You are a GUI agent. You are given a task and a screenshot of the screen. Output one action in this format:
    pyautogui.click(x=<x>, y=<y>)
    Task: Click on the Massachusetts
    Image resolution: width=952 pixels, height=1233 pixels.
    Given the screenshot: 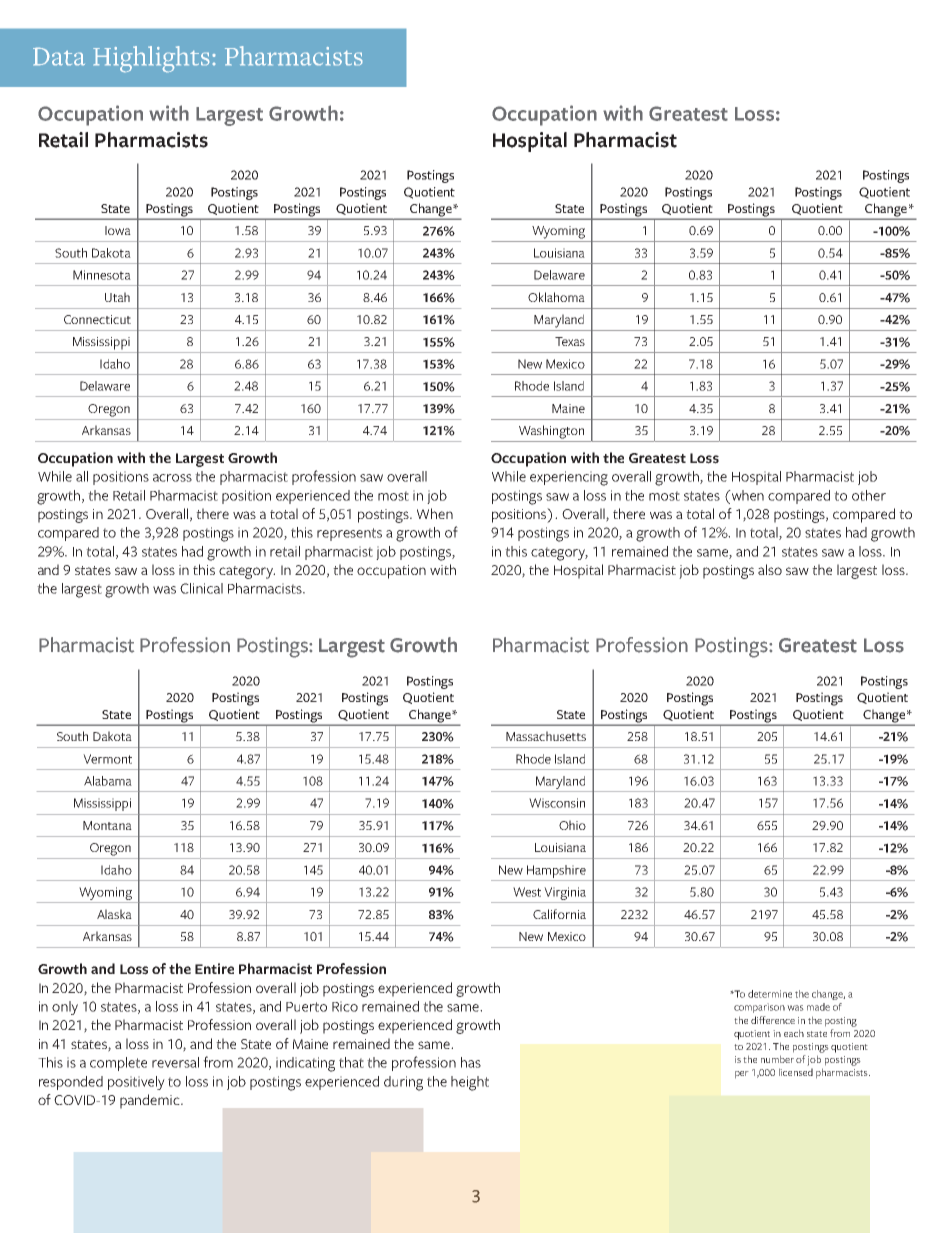 What is the action you would take?
    pyautogui.click(x=546, y=736)
